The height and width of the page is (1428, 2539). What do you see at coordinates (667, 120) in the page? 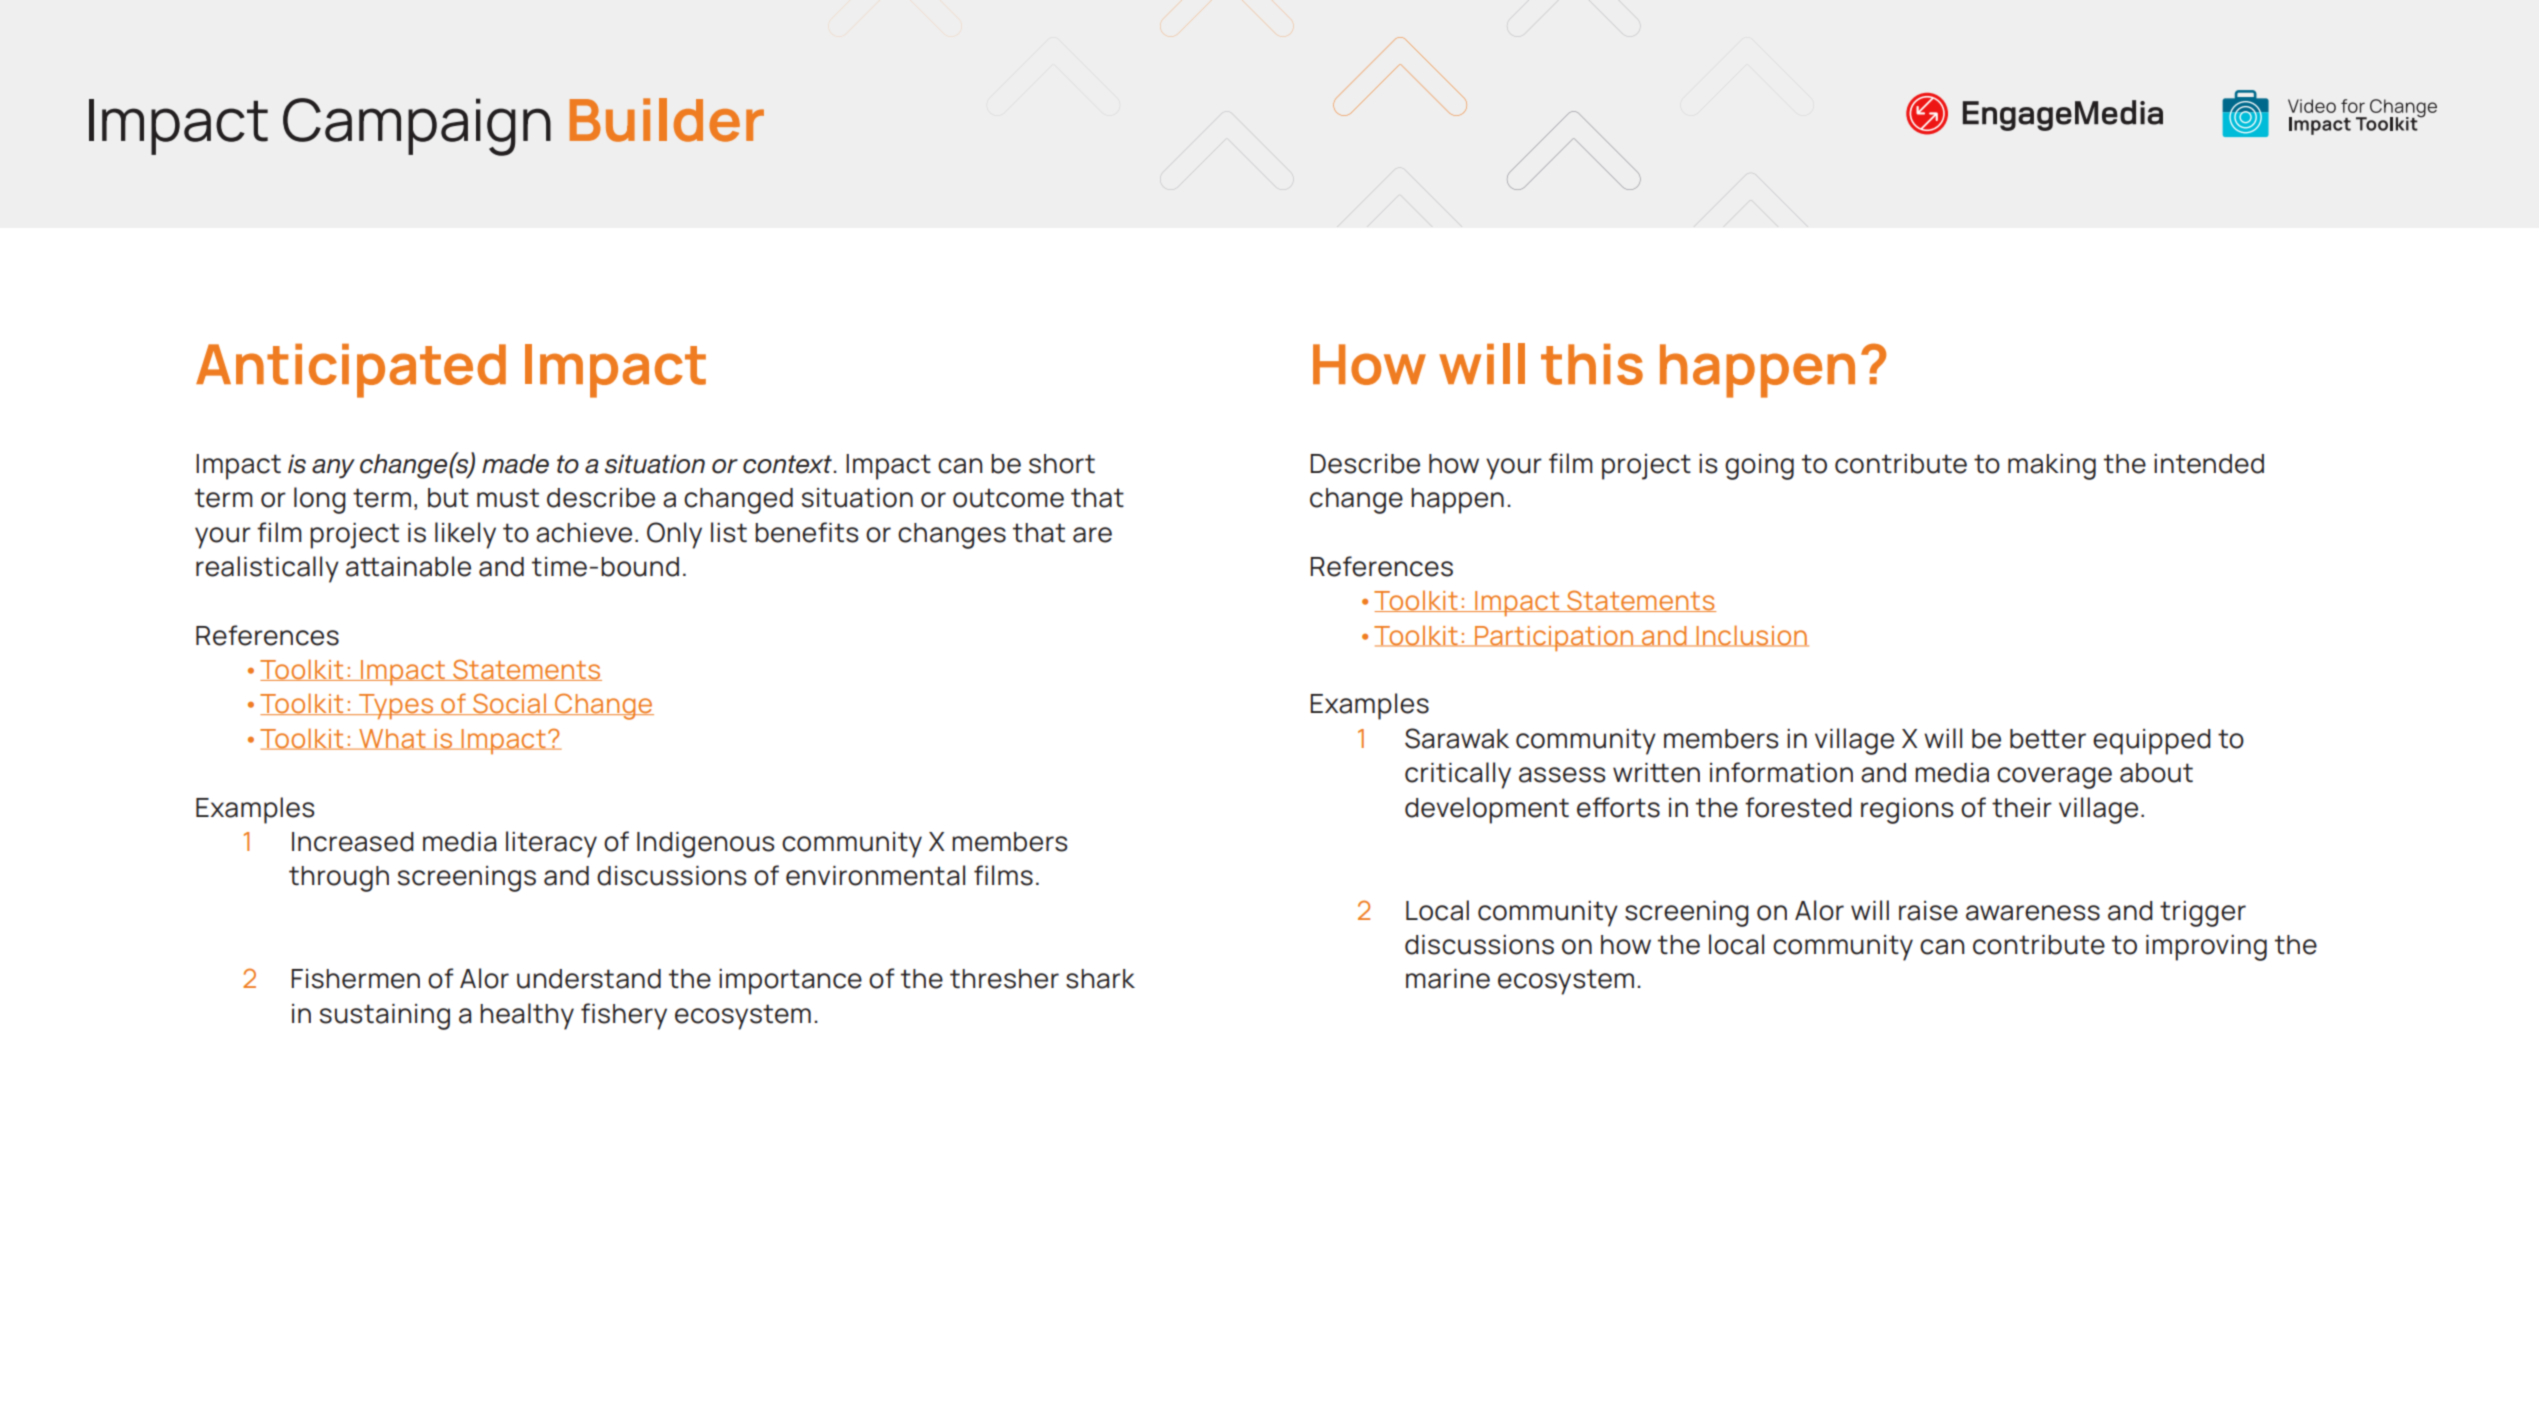
I see `Builder` at bounding box center [667, 120].
